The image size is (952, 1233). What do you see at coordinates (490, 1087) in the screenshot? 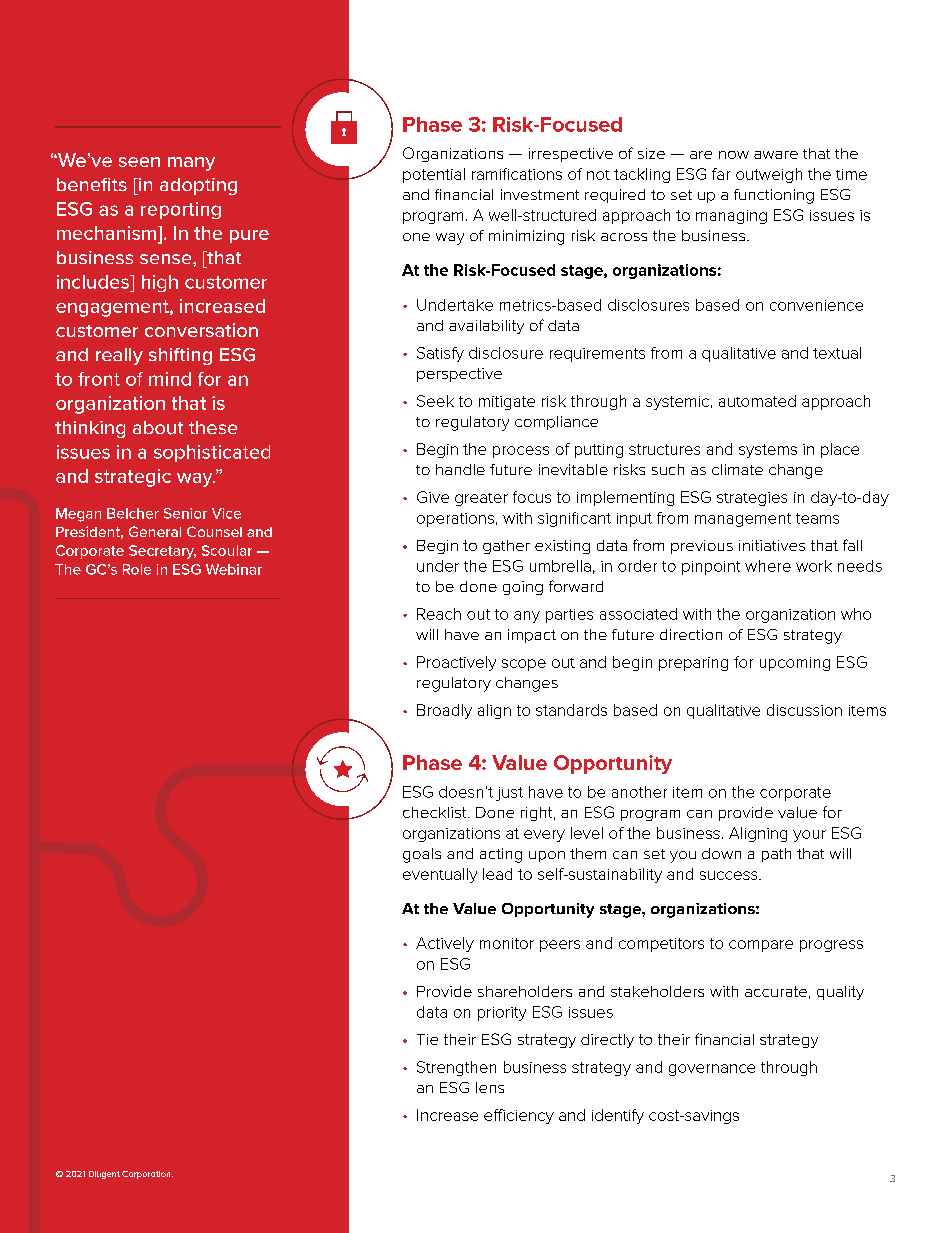
I see `lens` at bounding box center [490, 1087].
